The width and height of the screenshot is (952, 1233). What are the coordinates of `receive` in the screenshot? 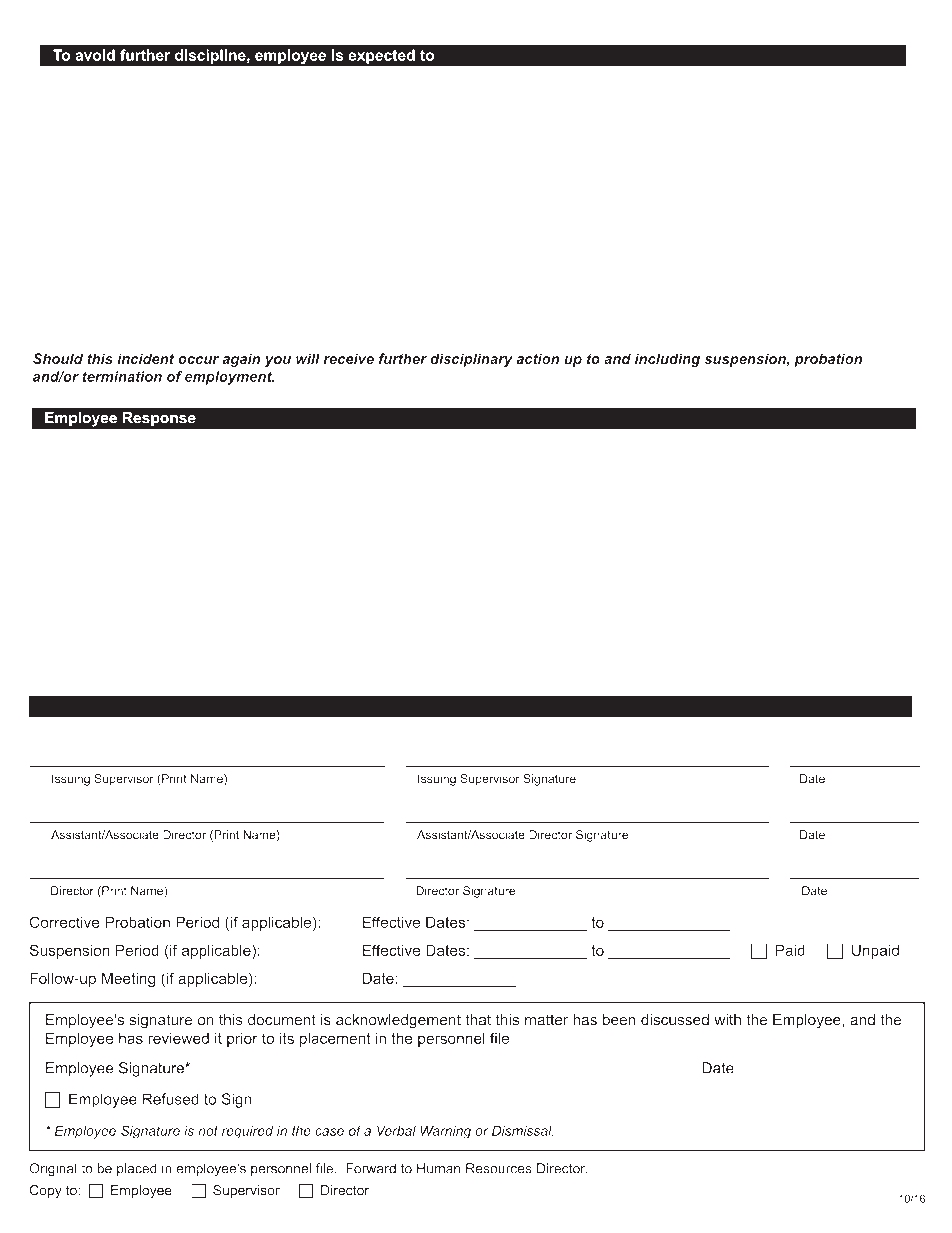 It's located at (348, 358).
